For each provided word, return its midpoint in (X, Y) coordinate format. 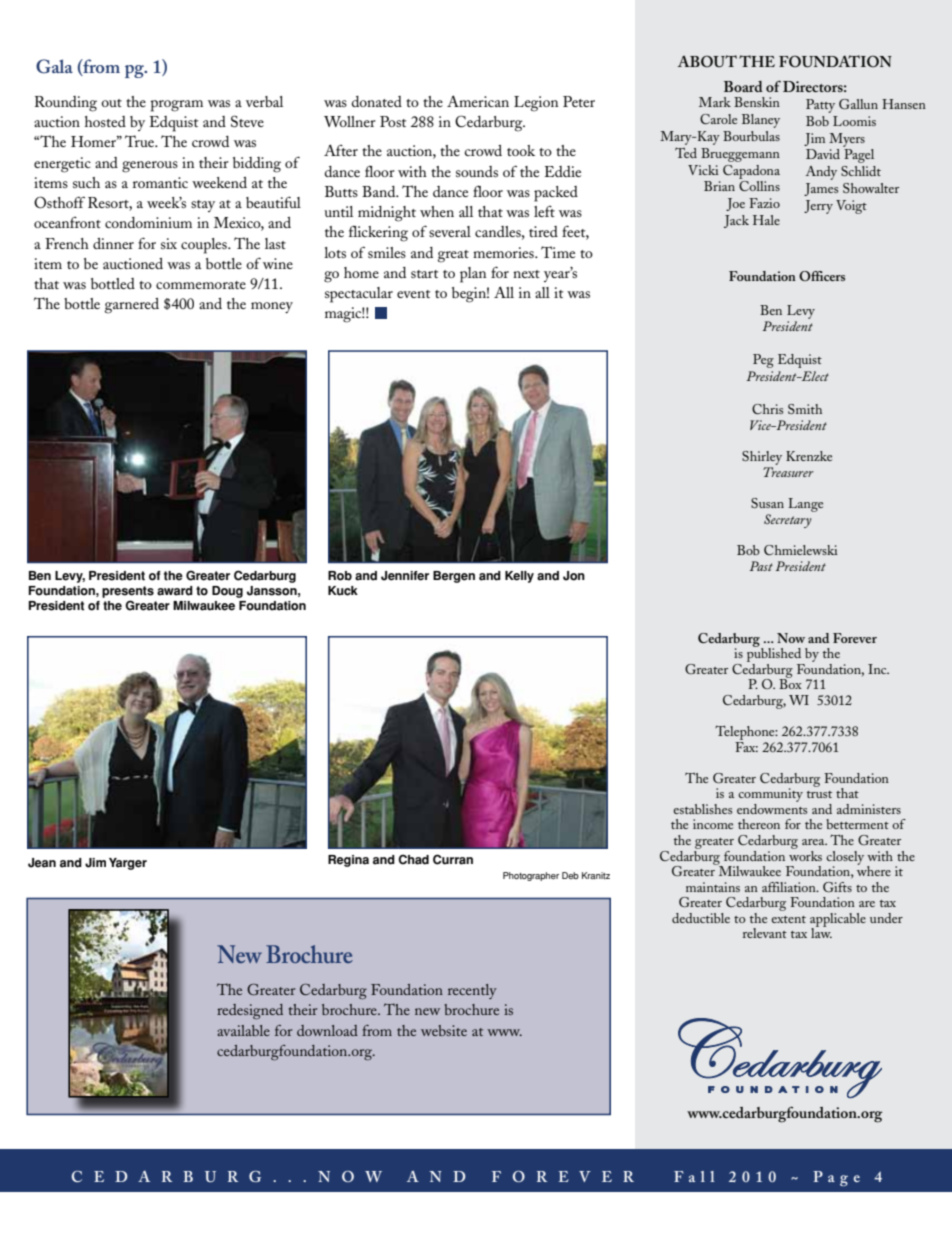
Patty (820, 106)
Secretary (788, 521)
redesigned (250, 1011)
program (176, 106)
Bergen (454, 577)
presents (128, 592)
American (478, 101)
